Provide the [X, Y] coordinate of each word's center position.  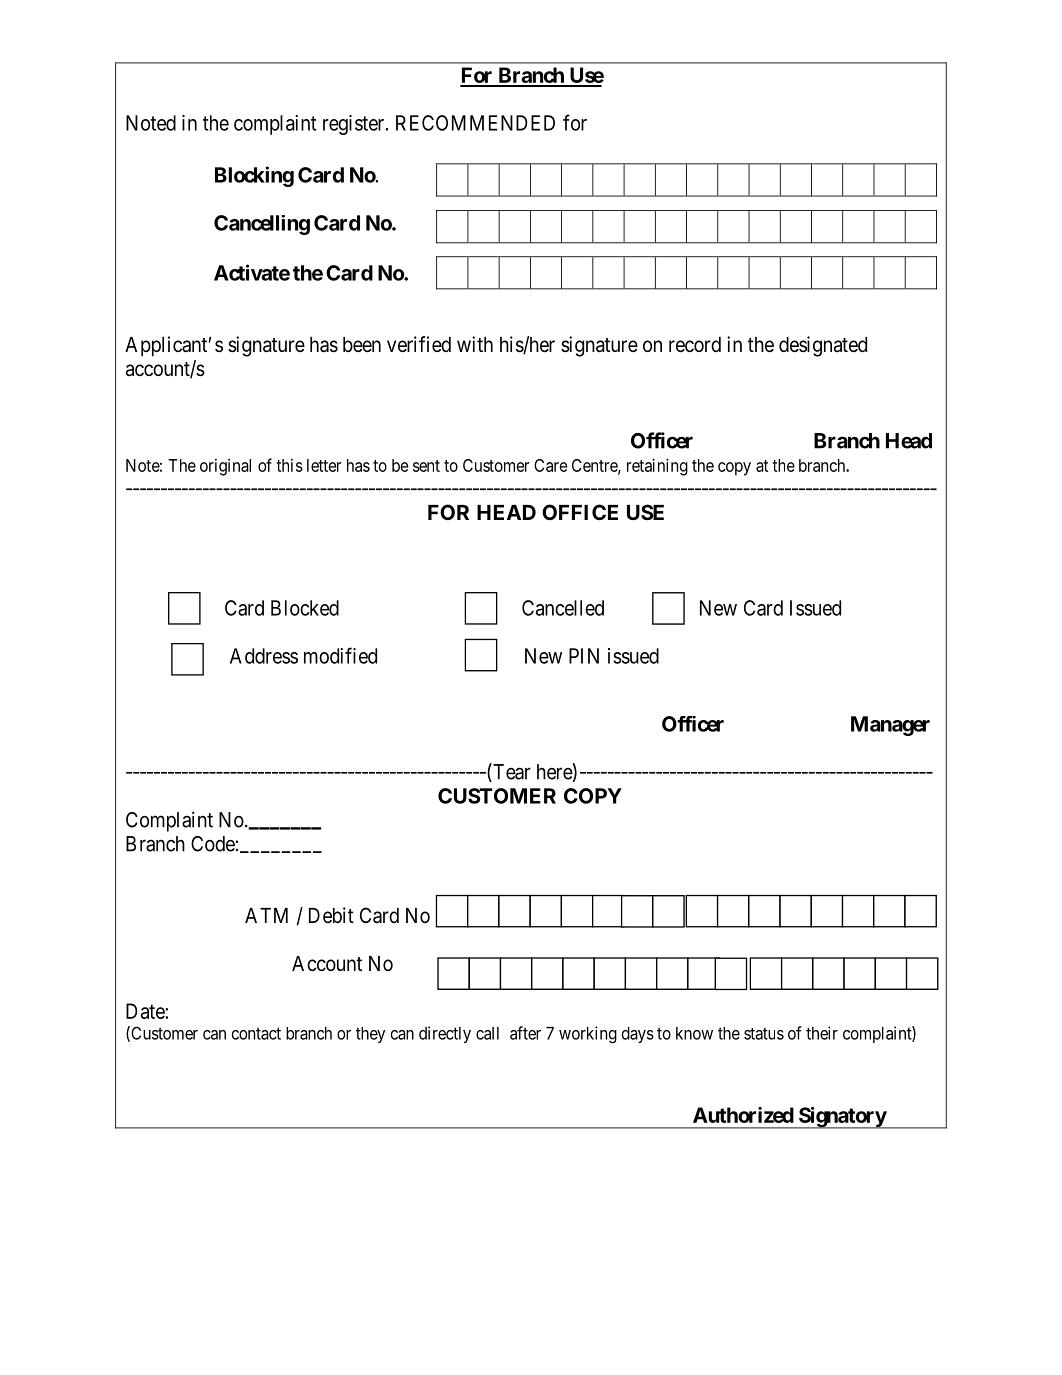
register [355, 125]
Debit [331, 915]
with [475, 344]
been [362, 345]
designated [823, 346]
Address [264, 656]
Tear [511, 772]
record [695, 345]
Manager [890, 726]
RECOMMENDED [475, 123]
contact [256, 1033]
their [822, 1033]
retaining [657, 467]
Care [550, 465]
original [225, 467]
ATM [266, 915]
